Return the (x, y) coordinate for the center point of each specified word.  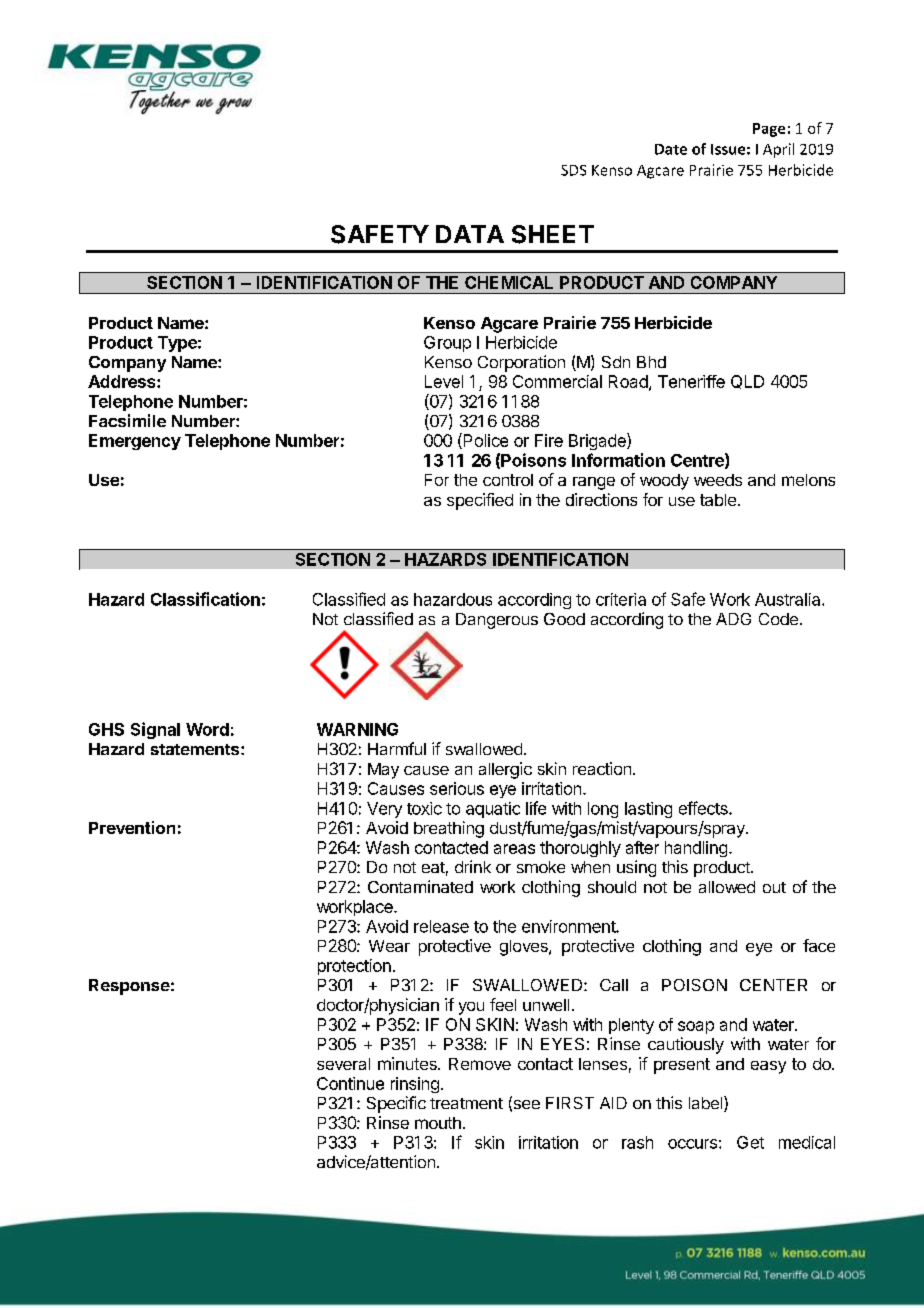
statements (196, 749)
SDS (573, 170)
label (707, 1104)
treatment (466, 1103)
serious (457, 788)
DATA (470, 234)
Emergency (135, 442)
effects (704, 808)
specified (480, 501)
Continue (350, 1083)
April (778, 150)
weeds (718, 480)
